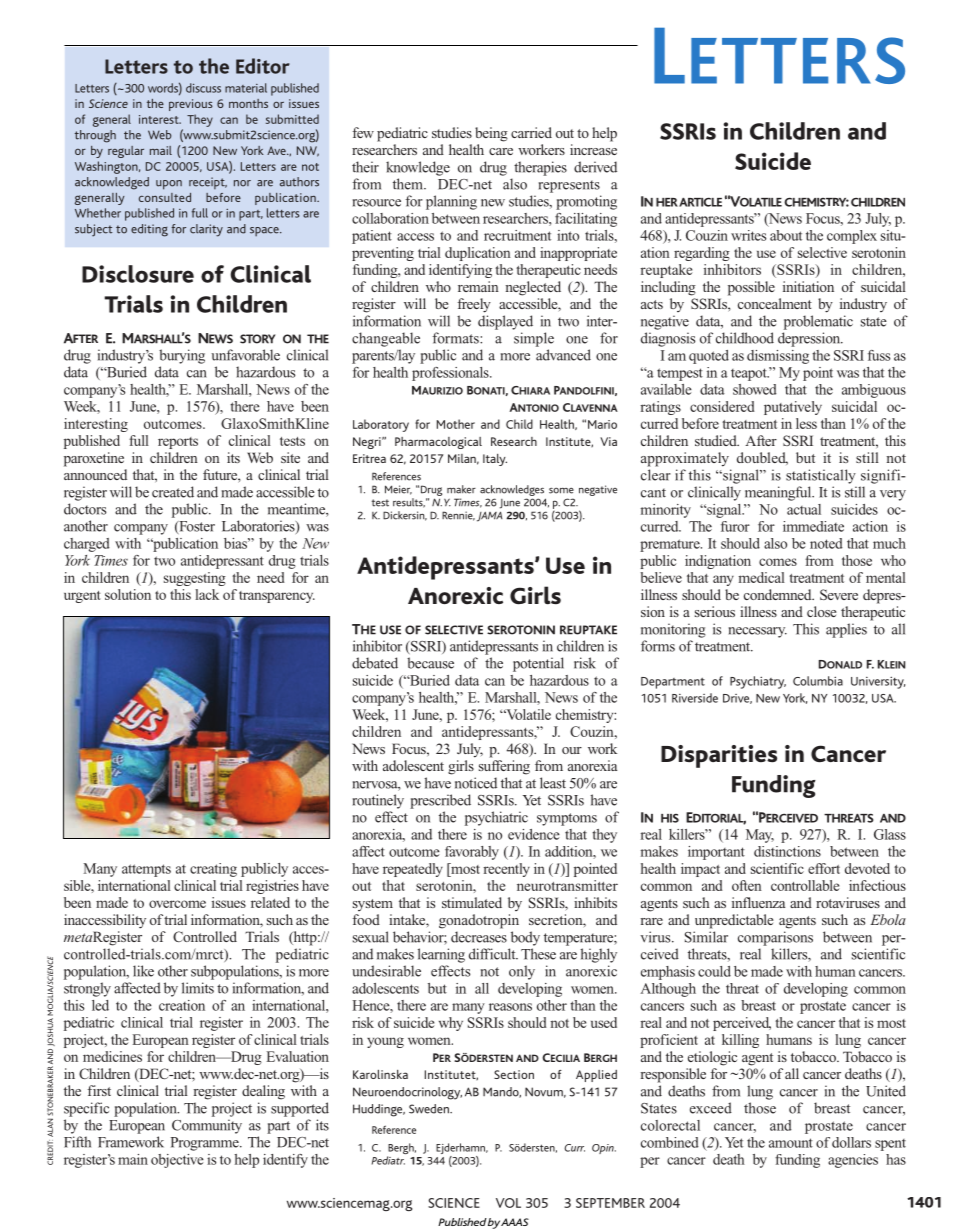  What do you see at coordinates (786, 235) in the page?
I see `about` at bounding box center [786, 235].
